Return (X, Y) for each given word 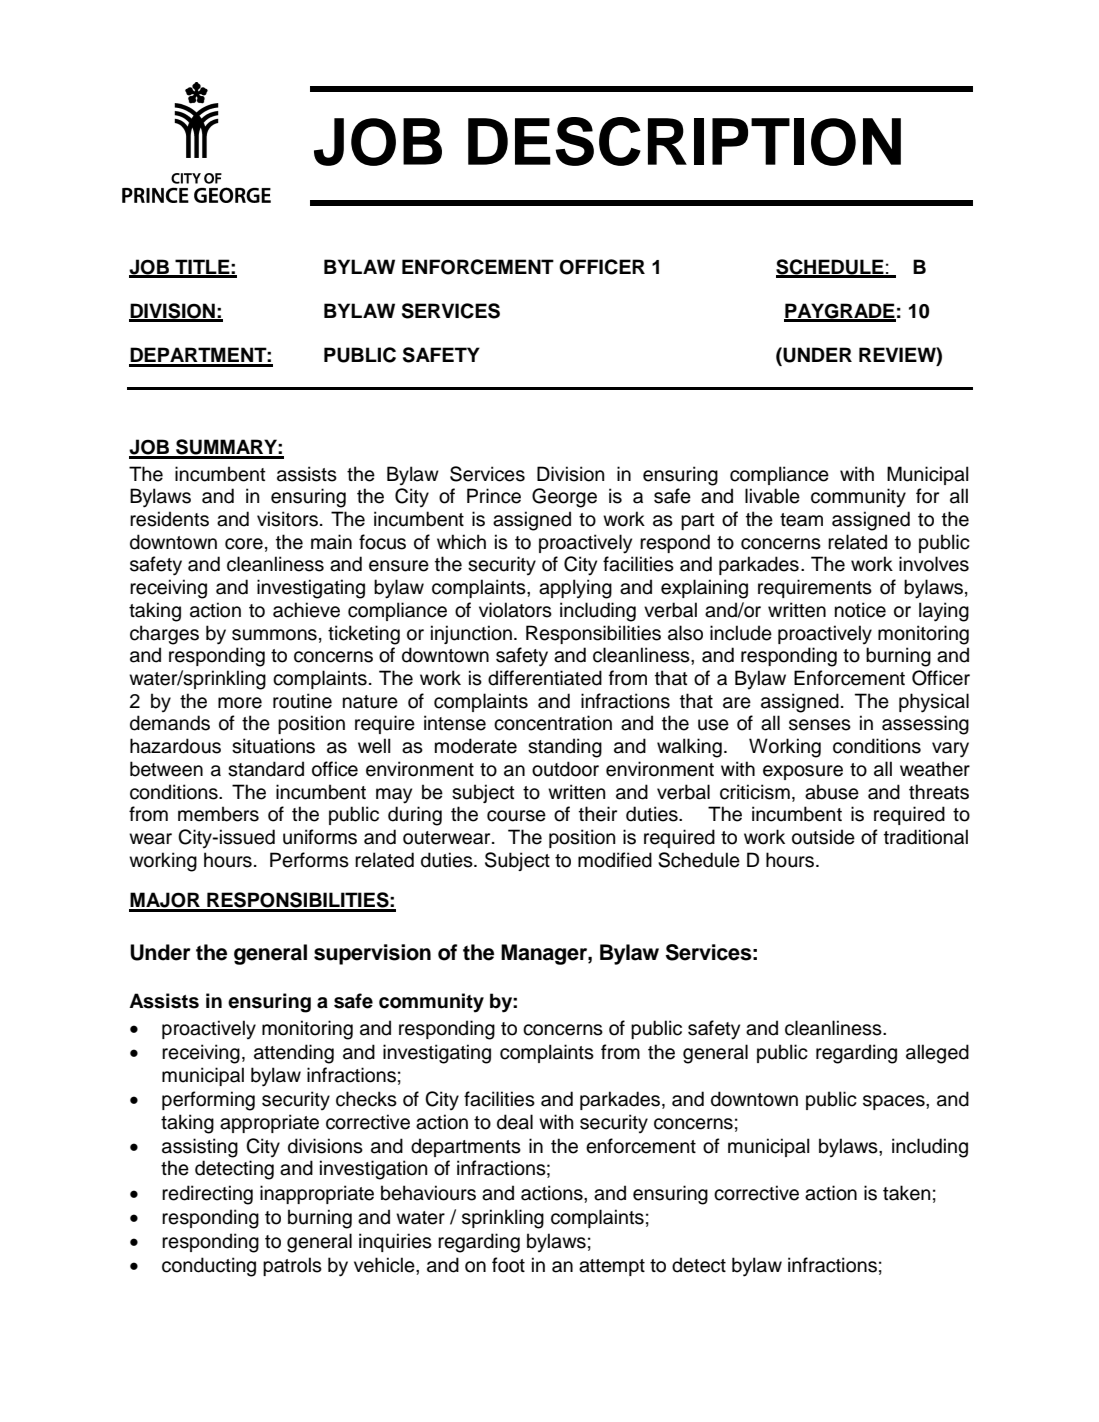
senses (820, 725)
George (564, 498)
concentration (553, 723)
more (240, 703)
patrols (292, 1266)
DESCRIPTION (684, 141)
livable (772, 496)
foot (508, 1265)
